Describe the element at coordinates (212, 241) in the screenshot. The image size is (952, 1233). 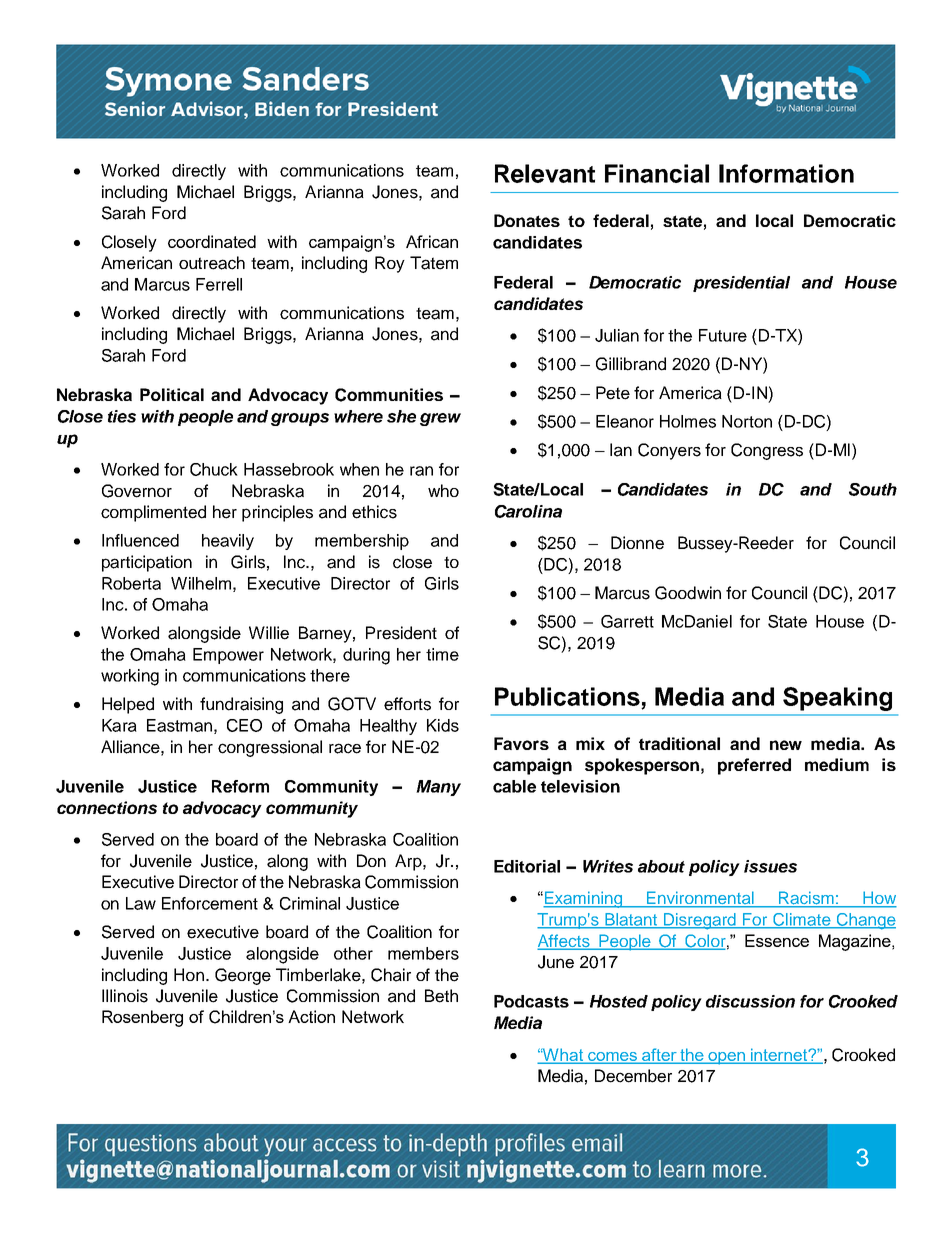
I see `coordinated` at that location.
